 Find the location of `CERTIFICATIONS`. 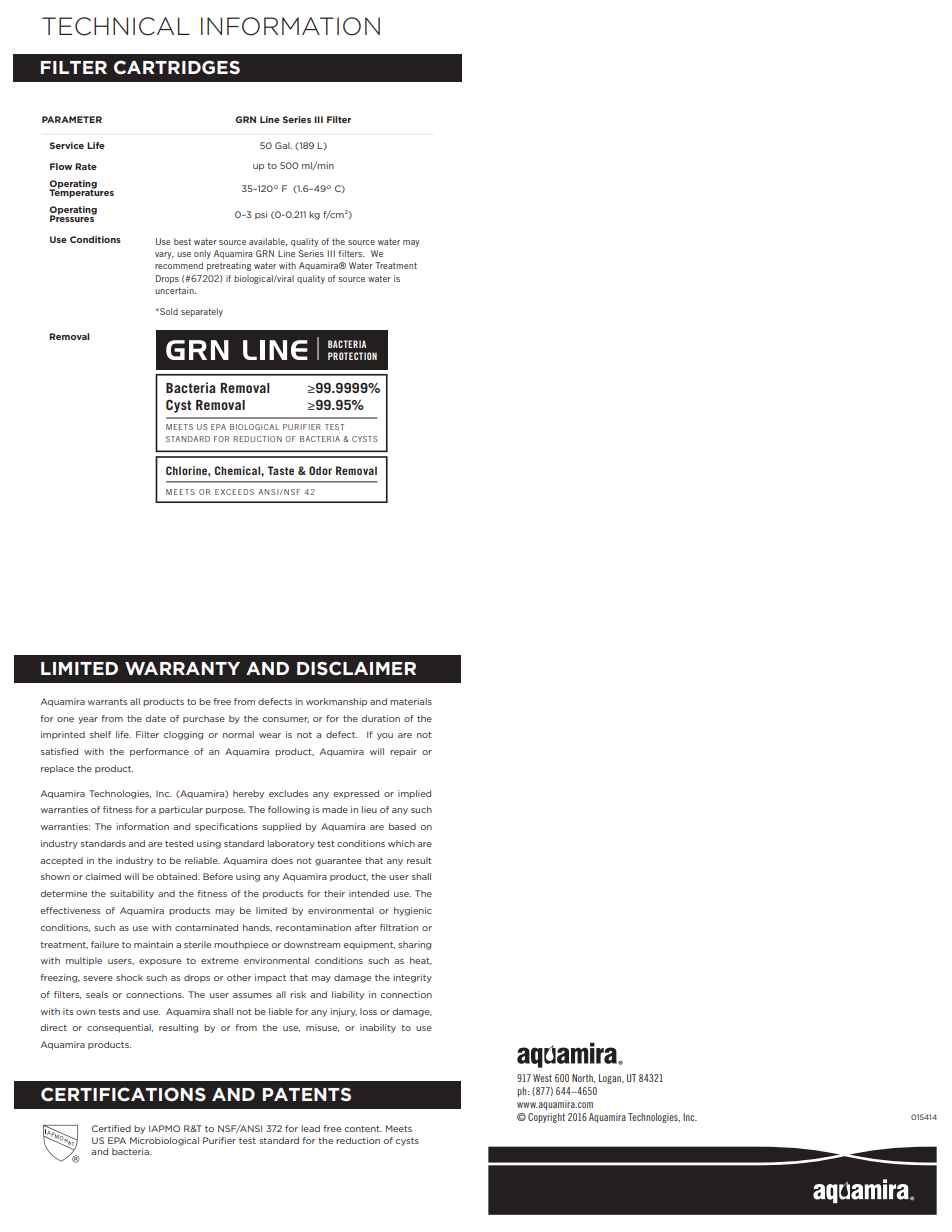

CERTIFICATIONS is located at coordinates (123, 1094).
